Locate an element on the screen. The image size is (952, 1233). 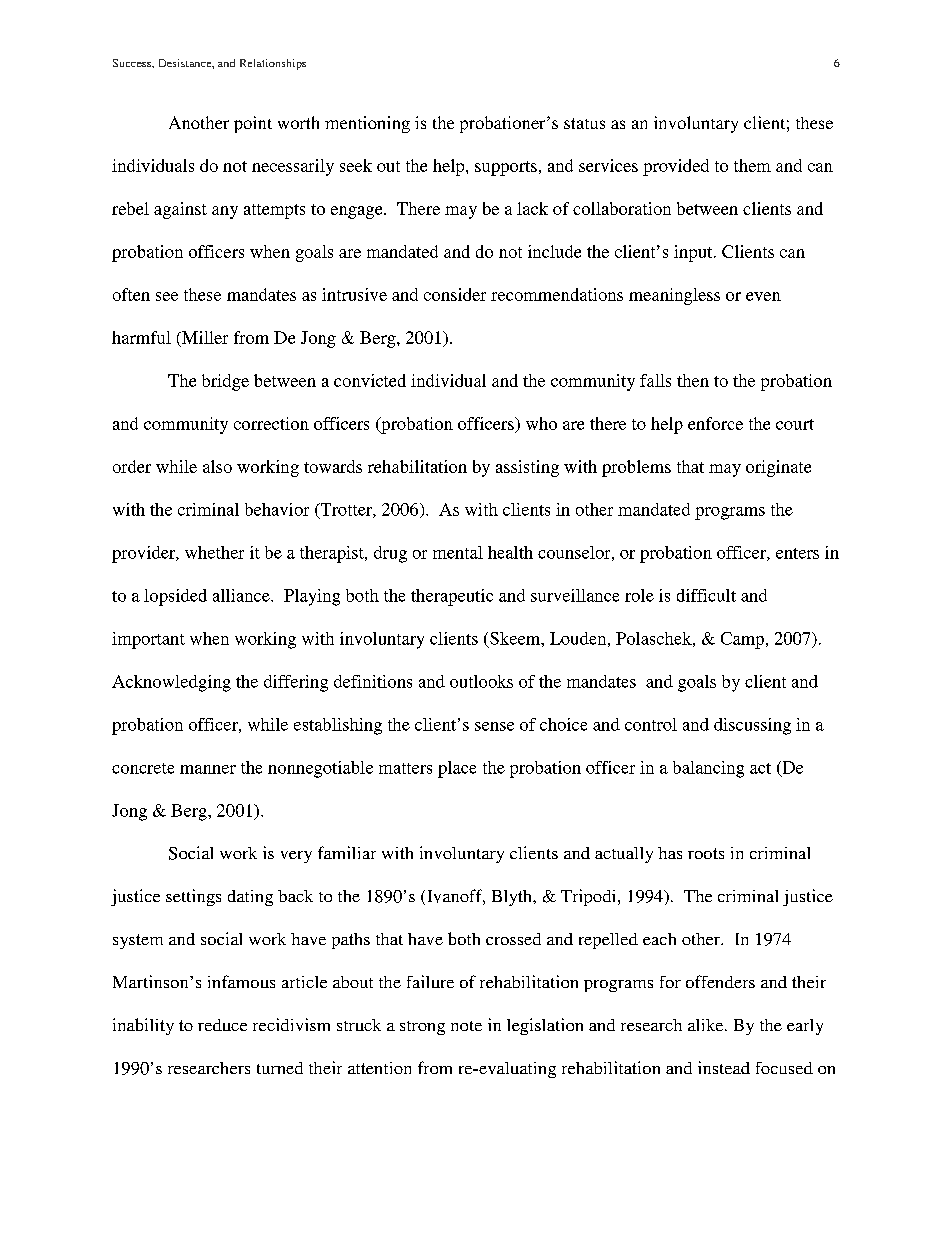
mental is located at coordinates (458, 552).
